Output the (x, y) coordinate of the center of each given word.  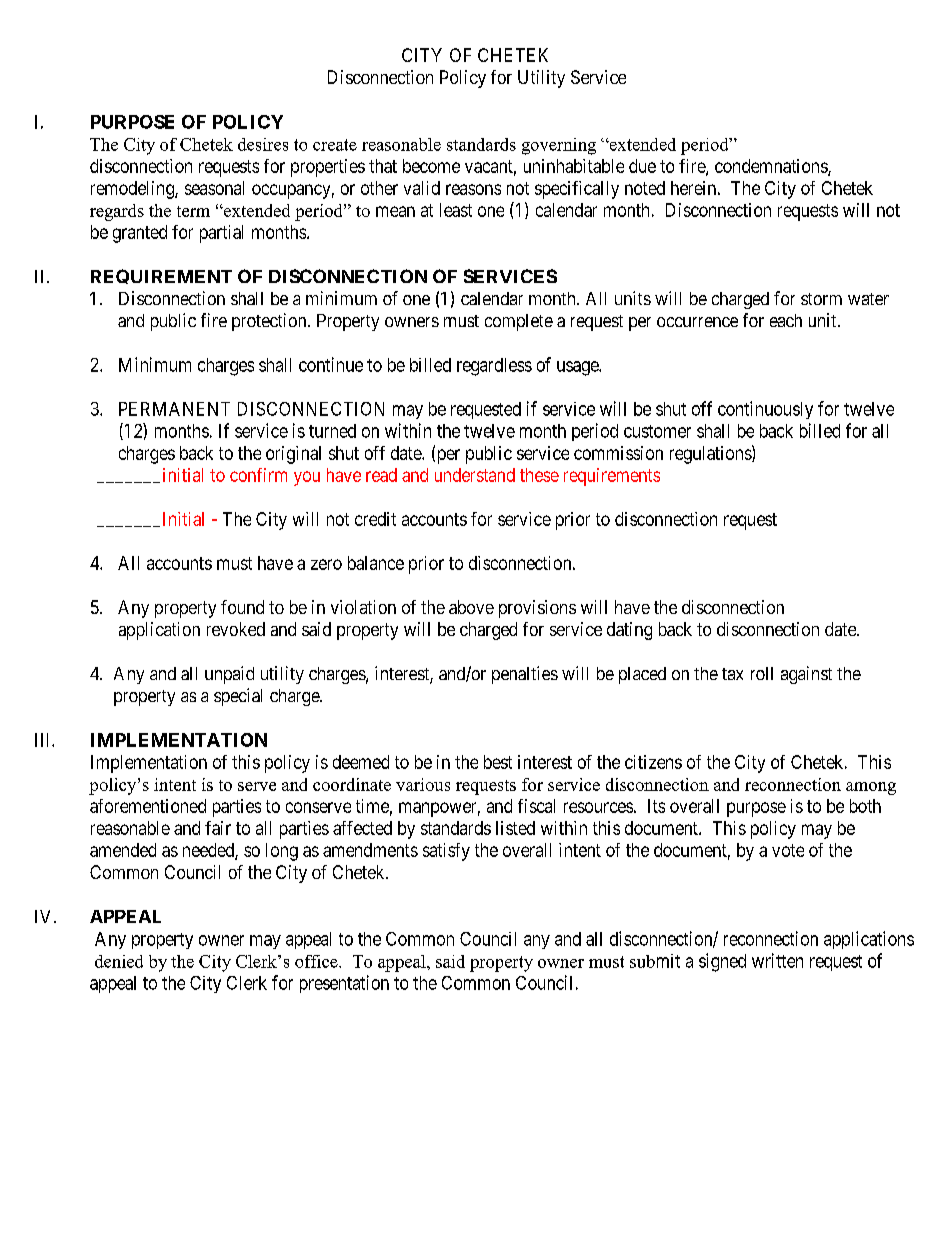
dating (629, 631)
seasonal (214, 188)
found (242, 607)
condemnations (772, 167)
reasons (473, 189)
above (471, 607)
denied (119, 961)
